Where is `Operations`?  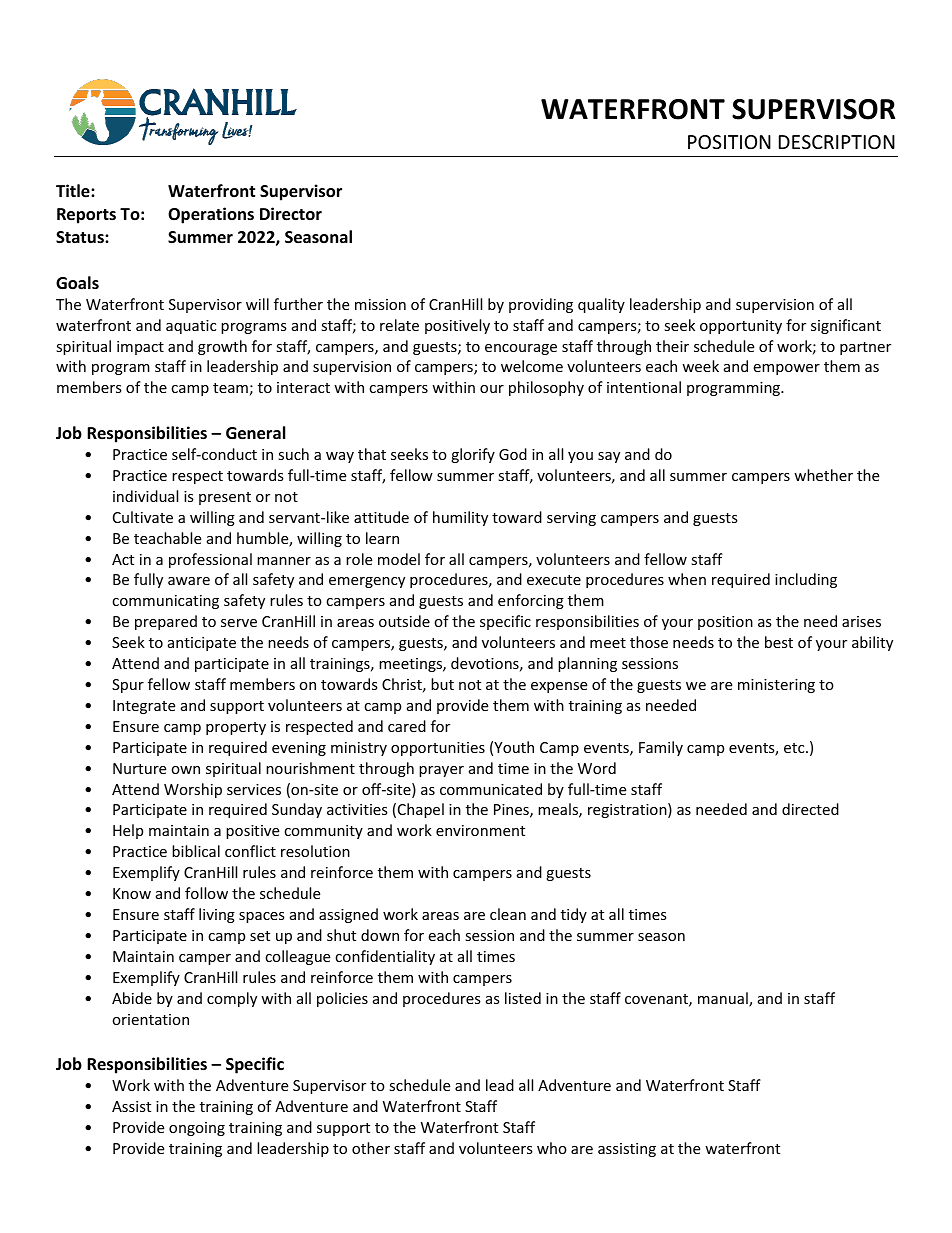
Operations is located at coordinates (211, 215).
